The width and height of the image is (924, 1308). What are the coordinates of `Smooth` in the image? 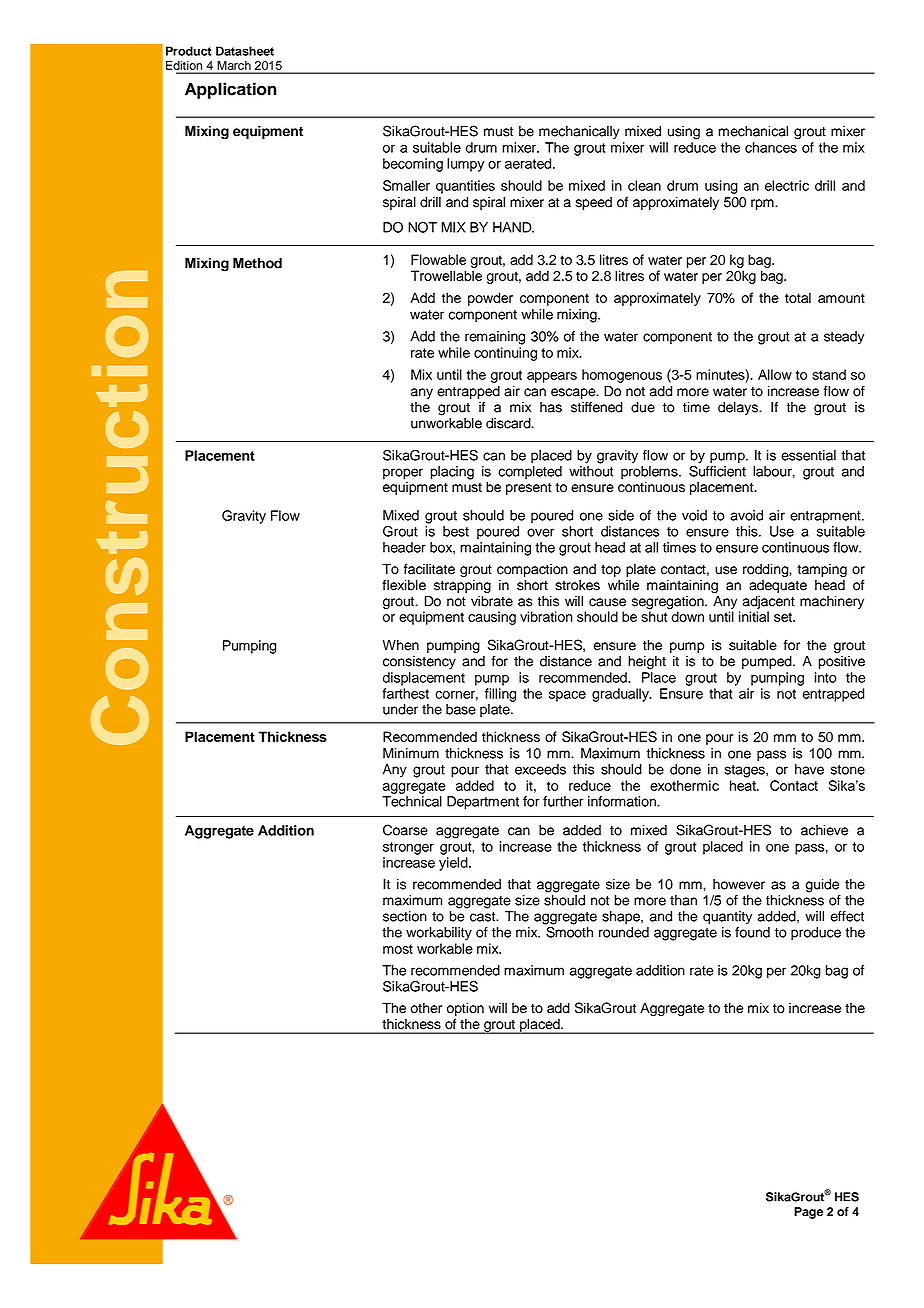 It's located at (568, 931).
